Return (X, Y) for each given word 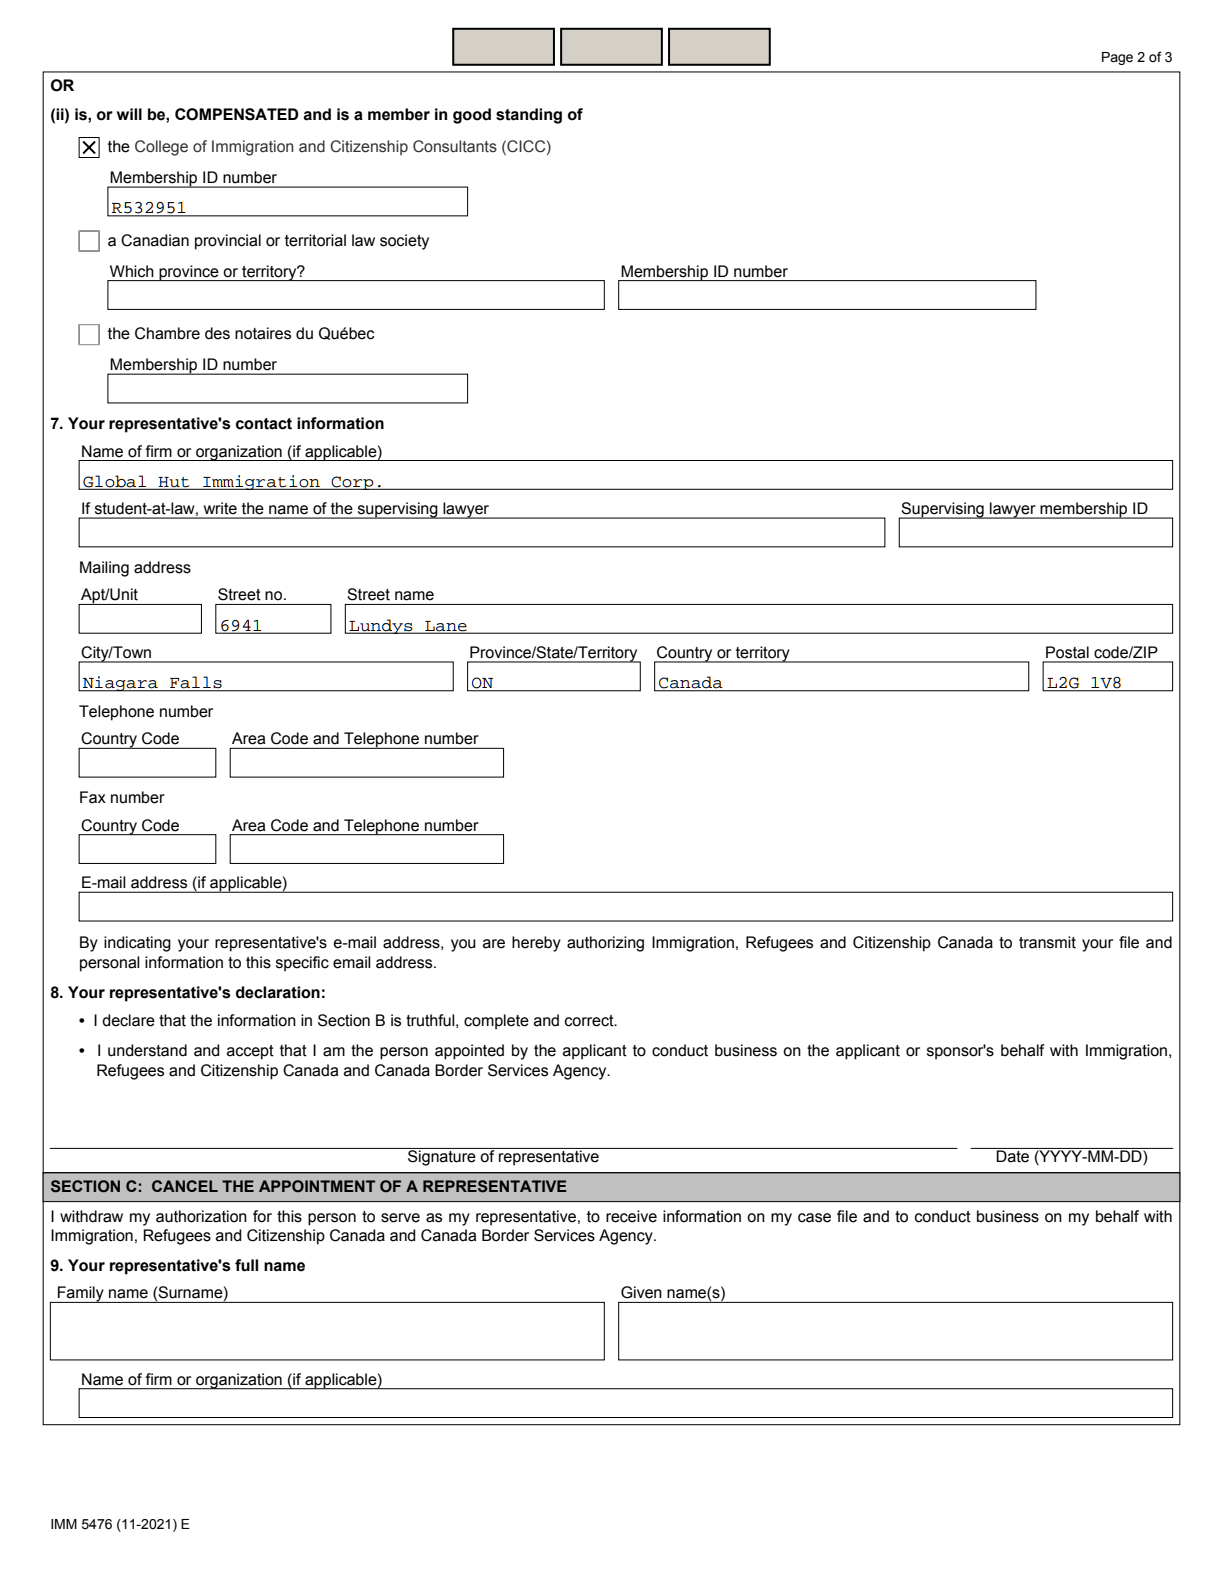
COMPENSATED (237, 114)
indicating (137, 944)
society (404, 242)
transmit (1047, 942)
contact (264, 424)
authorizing (605, 944)
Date (1013, 1155)
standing (529, 116)
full (246, 1265)
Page (1117, 58)
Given (641, 1292)
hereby (536, 944)
